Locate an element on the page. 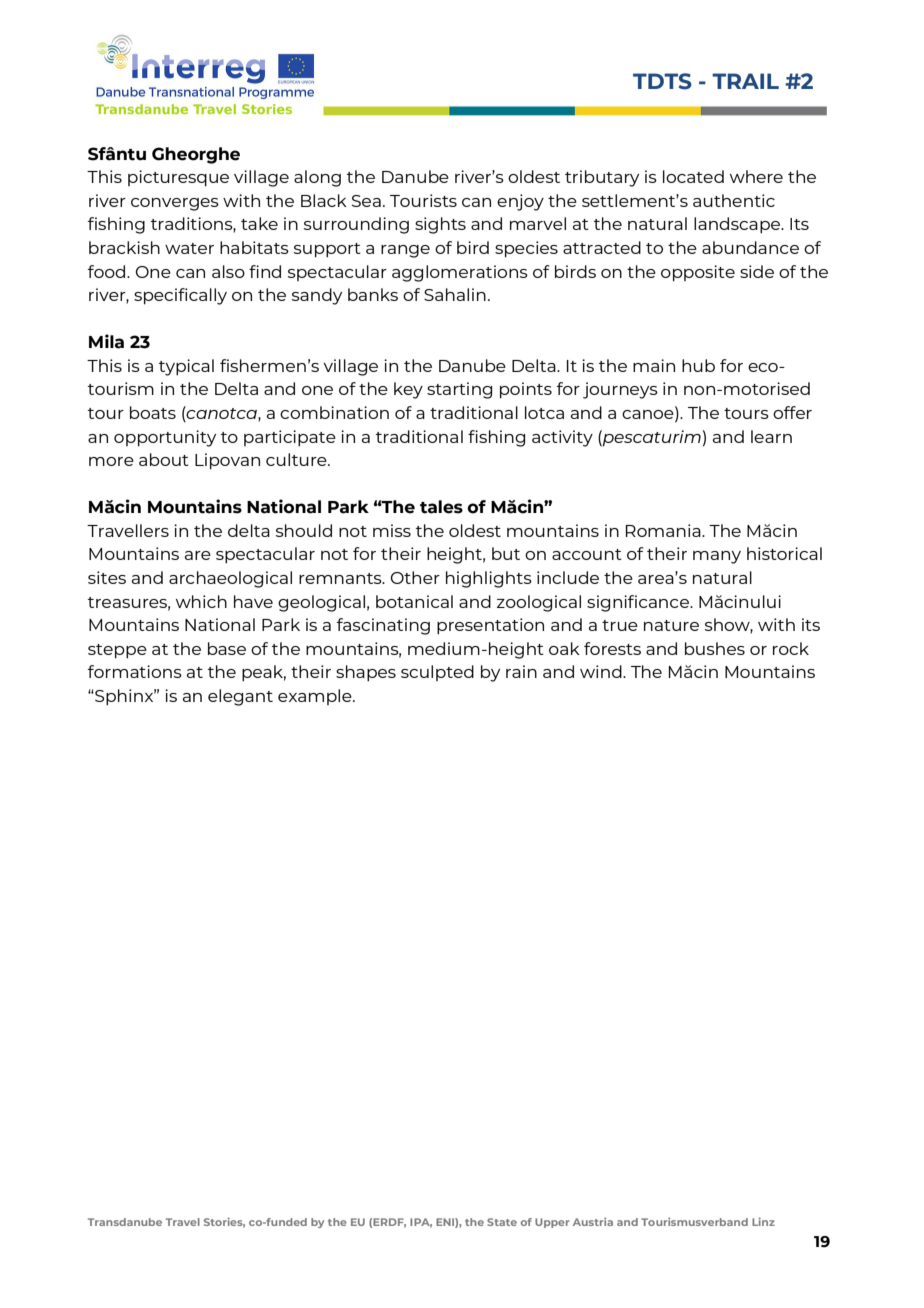 The height and width of the page is (1308, 924). TRAIL is located at coordinates (745, 81).
